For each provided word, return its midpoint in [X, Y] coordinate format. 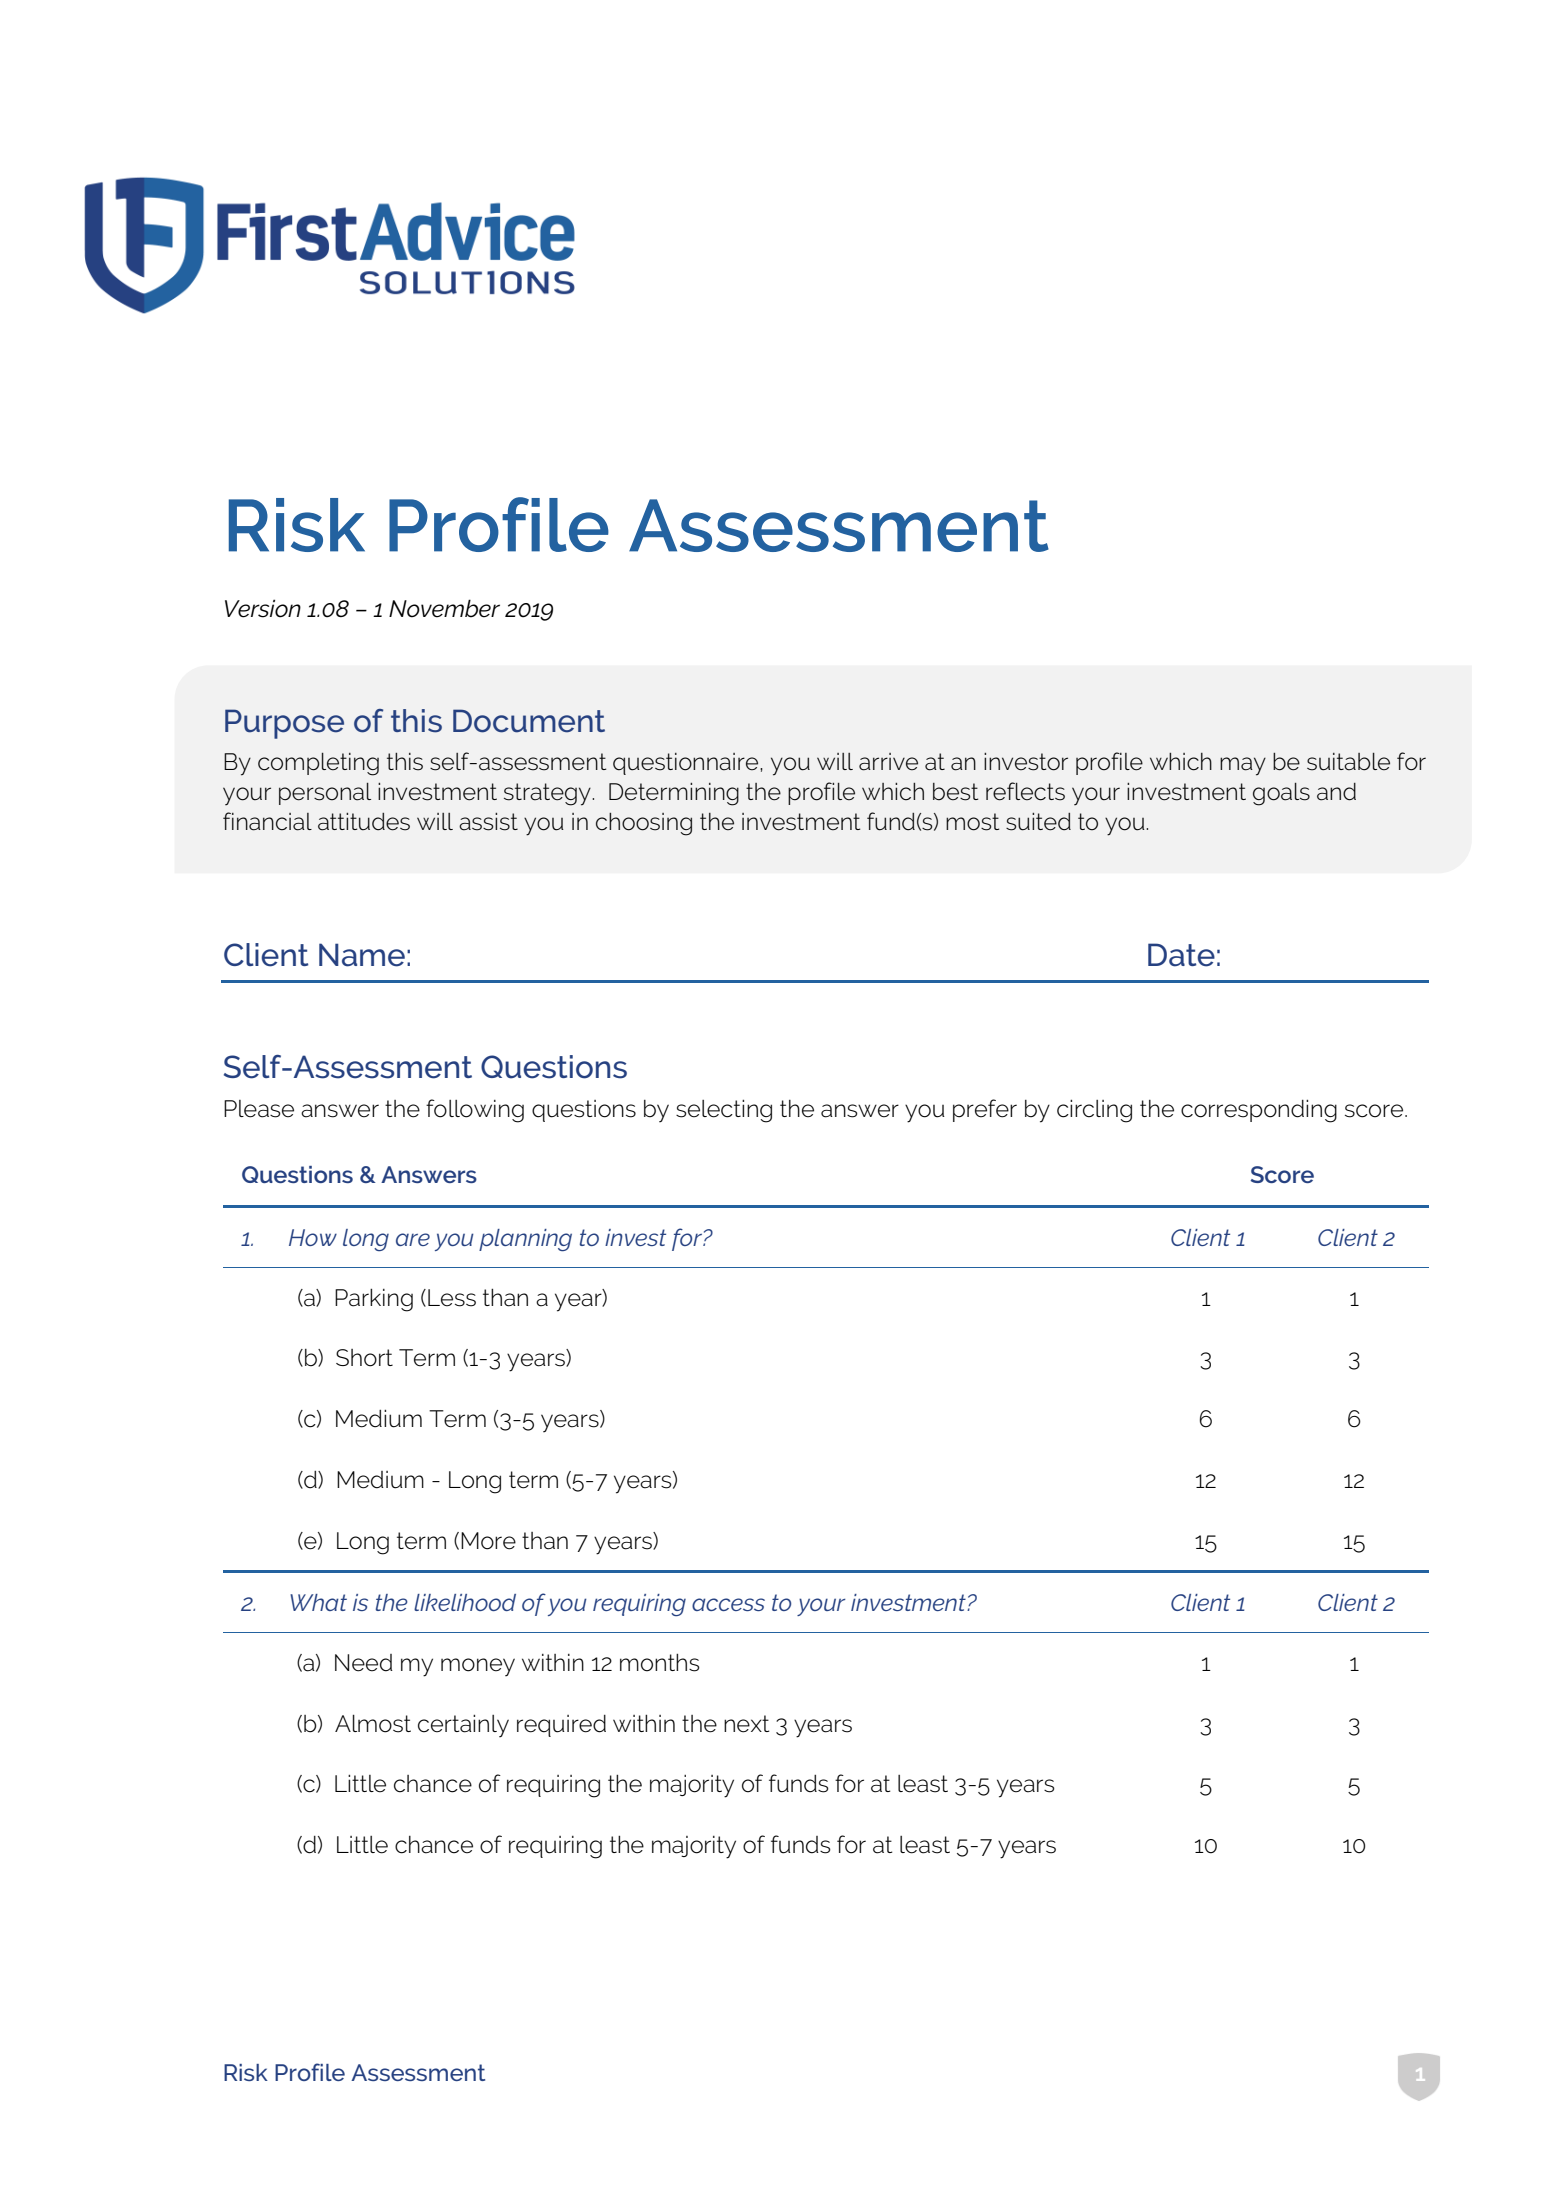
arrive [888, 762]
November [444, 608]
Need [364, 1663]
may [1243, 766]
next [746, 1724]
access [728, 1604]
